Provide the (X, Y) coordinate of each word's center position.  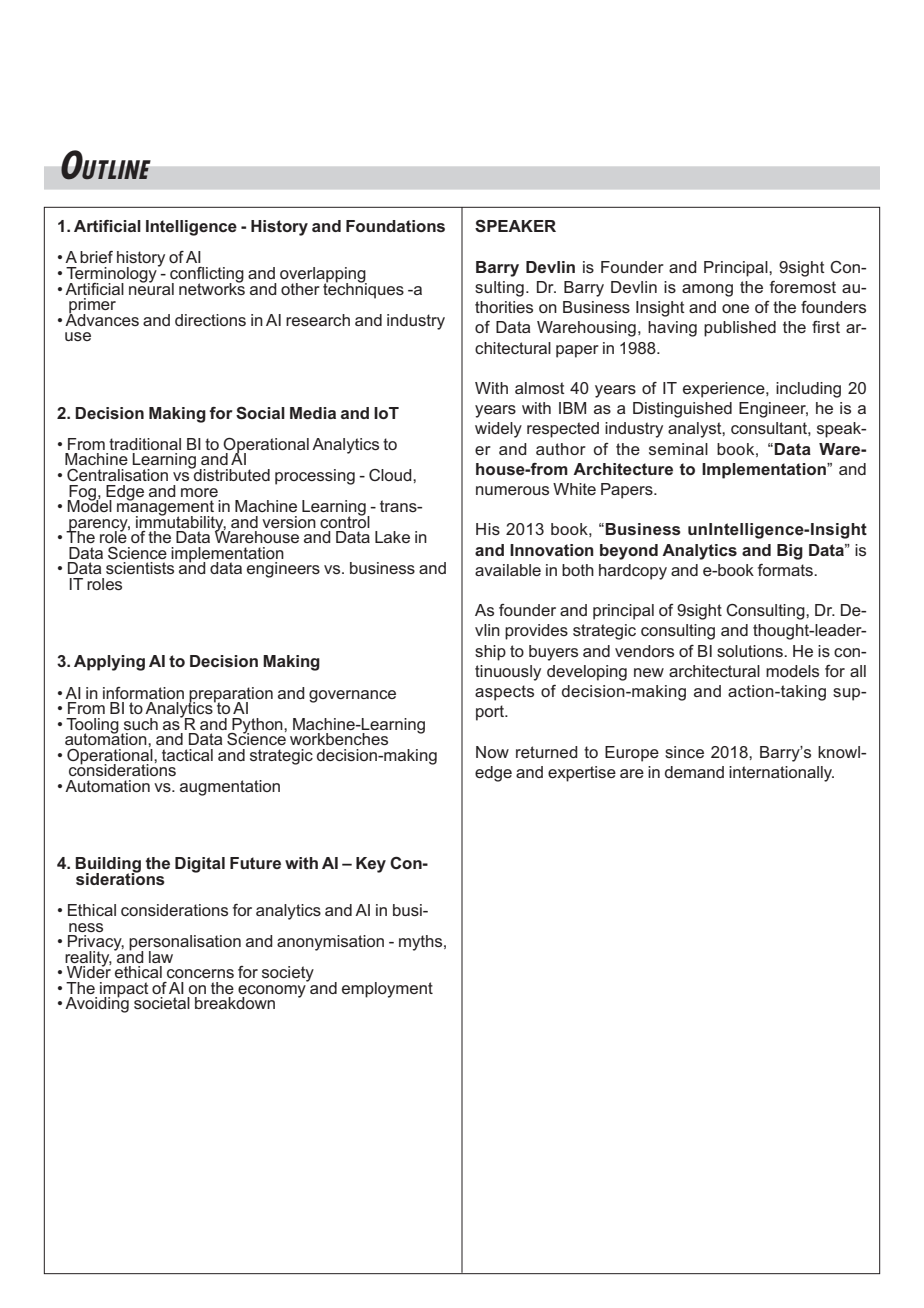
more (199, 492)
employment (387, 990)
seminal (678, 449)
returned (547, 752)
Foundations (395, 226)
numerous (512, 490)
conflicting (207, 276)
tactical (187, 755)
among (707, 290)
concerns (200, 973)
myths (422, 943)
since (684, 752)
